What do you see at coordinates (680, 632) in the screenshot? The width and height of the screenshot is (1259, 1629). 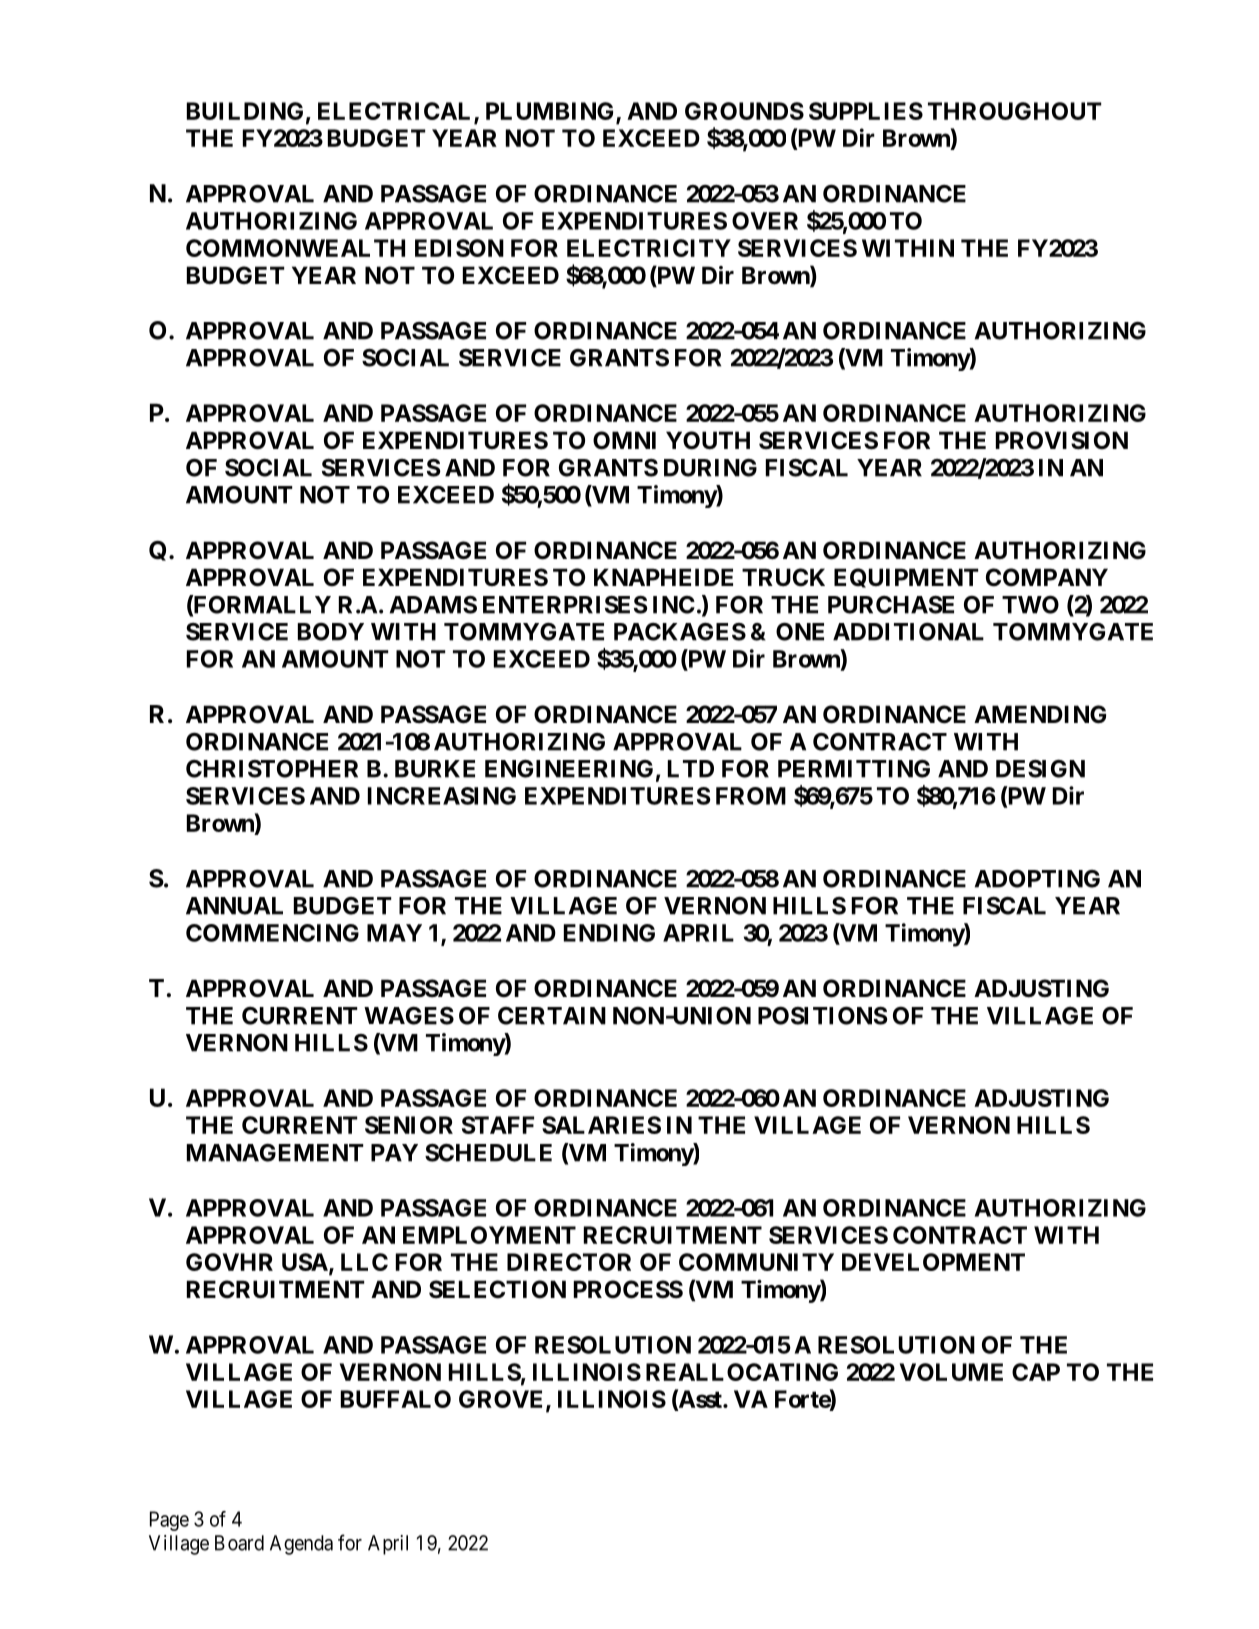 I see `PACKAGES` at bounding box center [680, 632].
